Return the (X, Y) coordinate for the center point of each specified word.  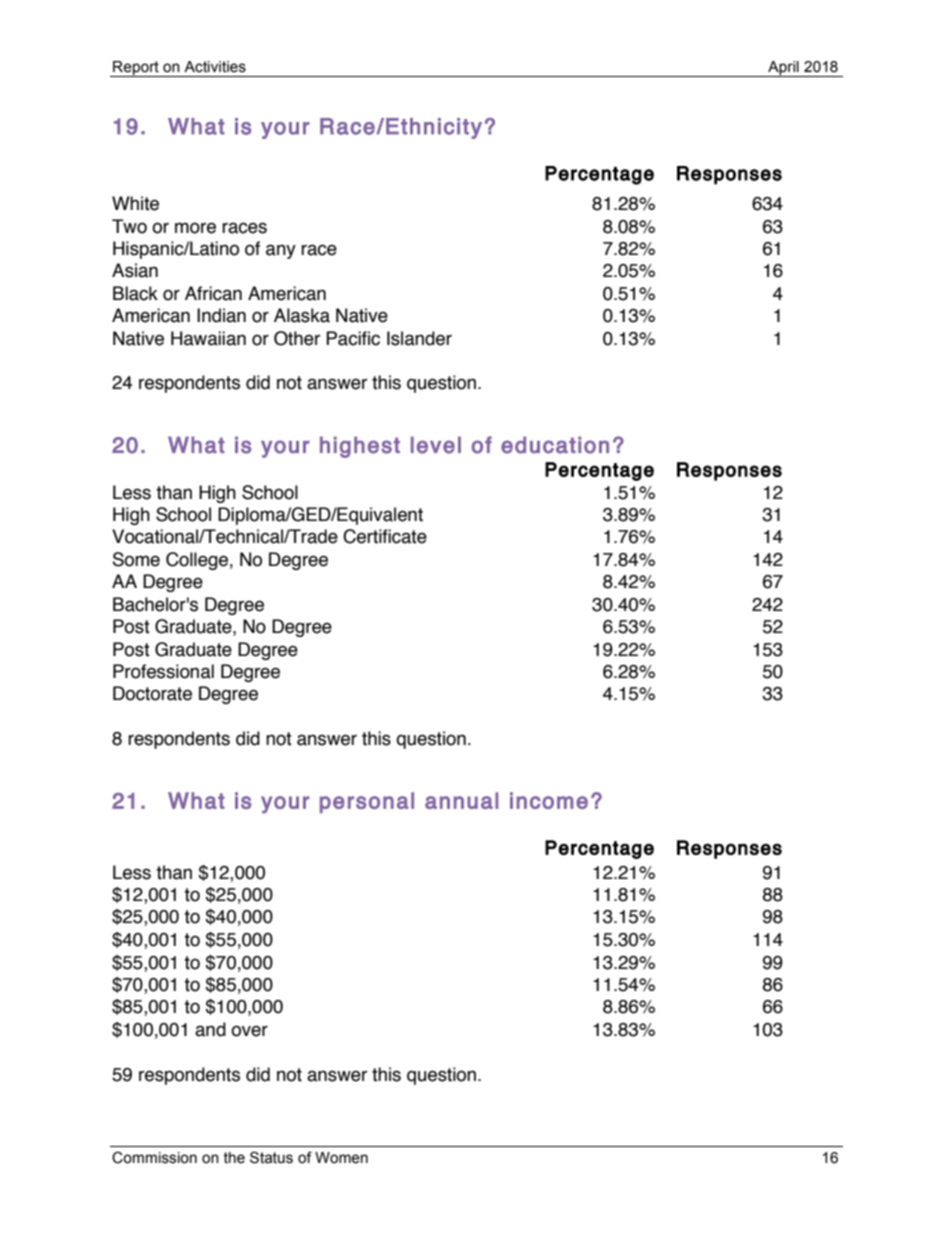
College (197, 561)
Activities (215, 67)
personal (367, 802)
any (281, 251)
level (436, 445)
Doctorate (152, 693)
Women (341, 1158)
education (555, 445)
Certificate (385, 536)
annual (461, 800)
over (249, 1031)
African (213, 293)
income (549, 800)
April (783, 69)
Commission (154, 1157)
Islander (419, 338)
